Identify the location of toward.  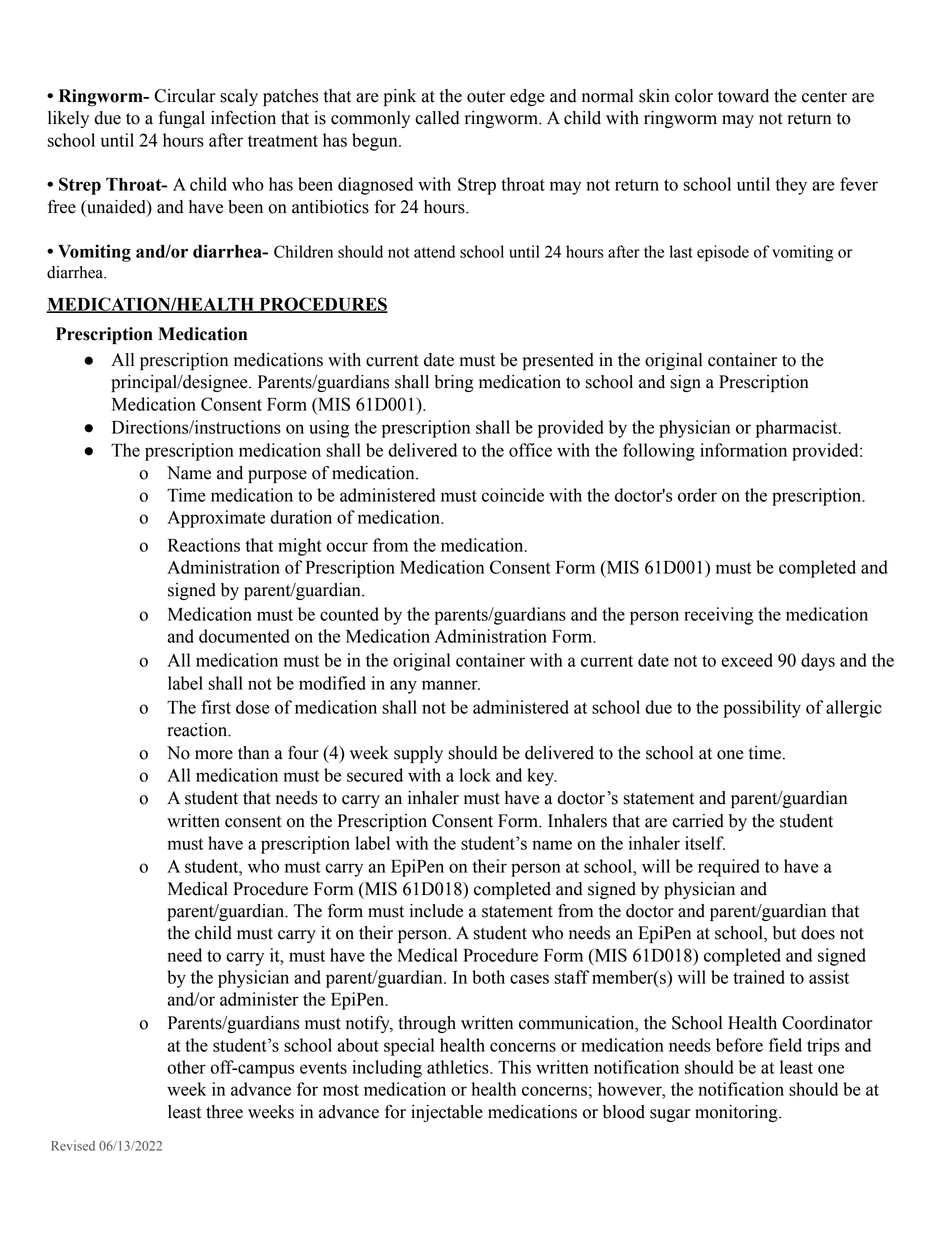
(743, 96).
